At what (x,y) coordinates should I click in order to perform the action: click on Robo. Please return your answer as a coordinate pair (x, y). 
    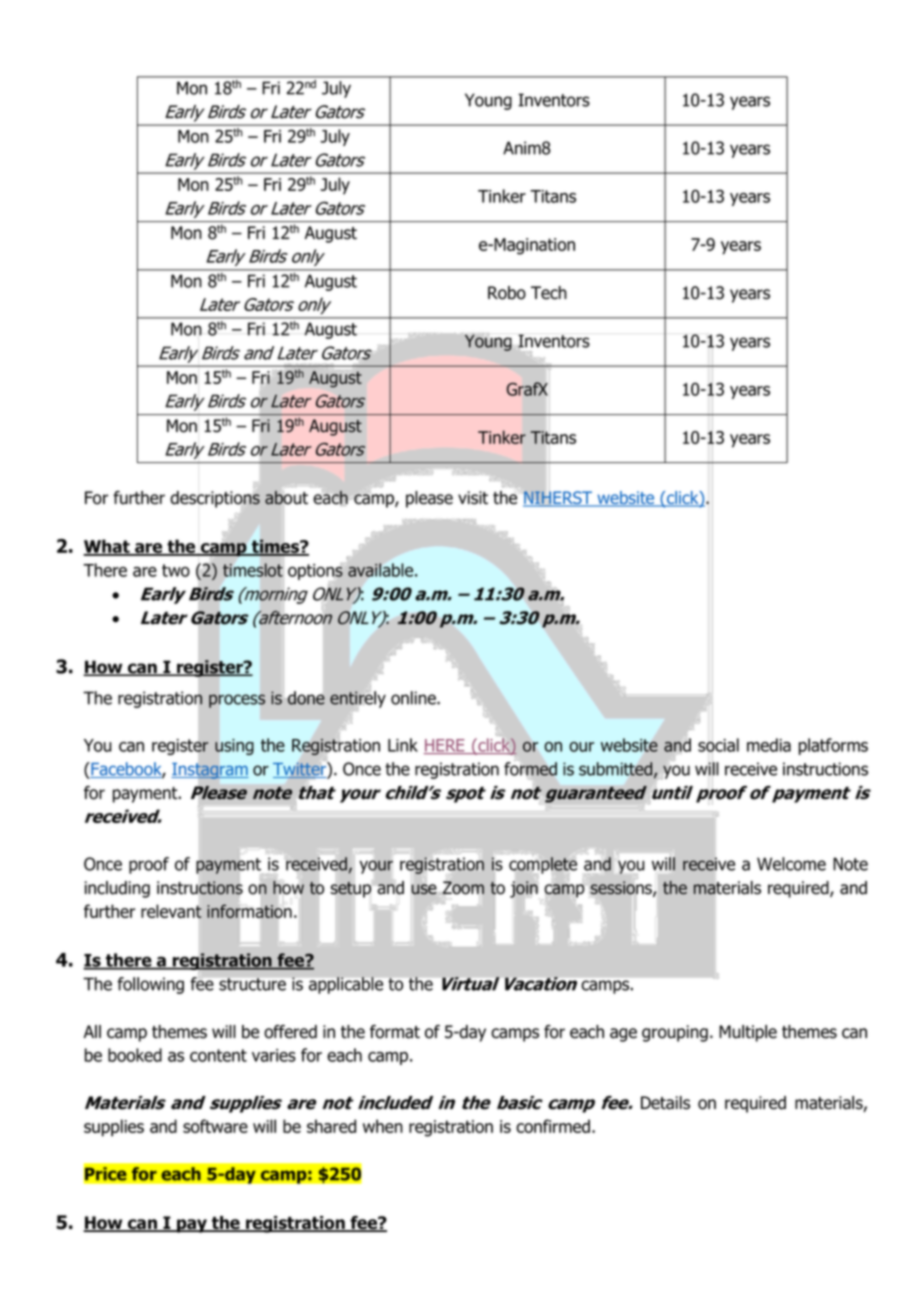
    Looking at the image, I should click on (507, 293).
